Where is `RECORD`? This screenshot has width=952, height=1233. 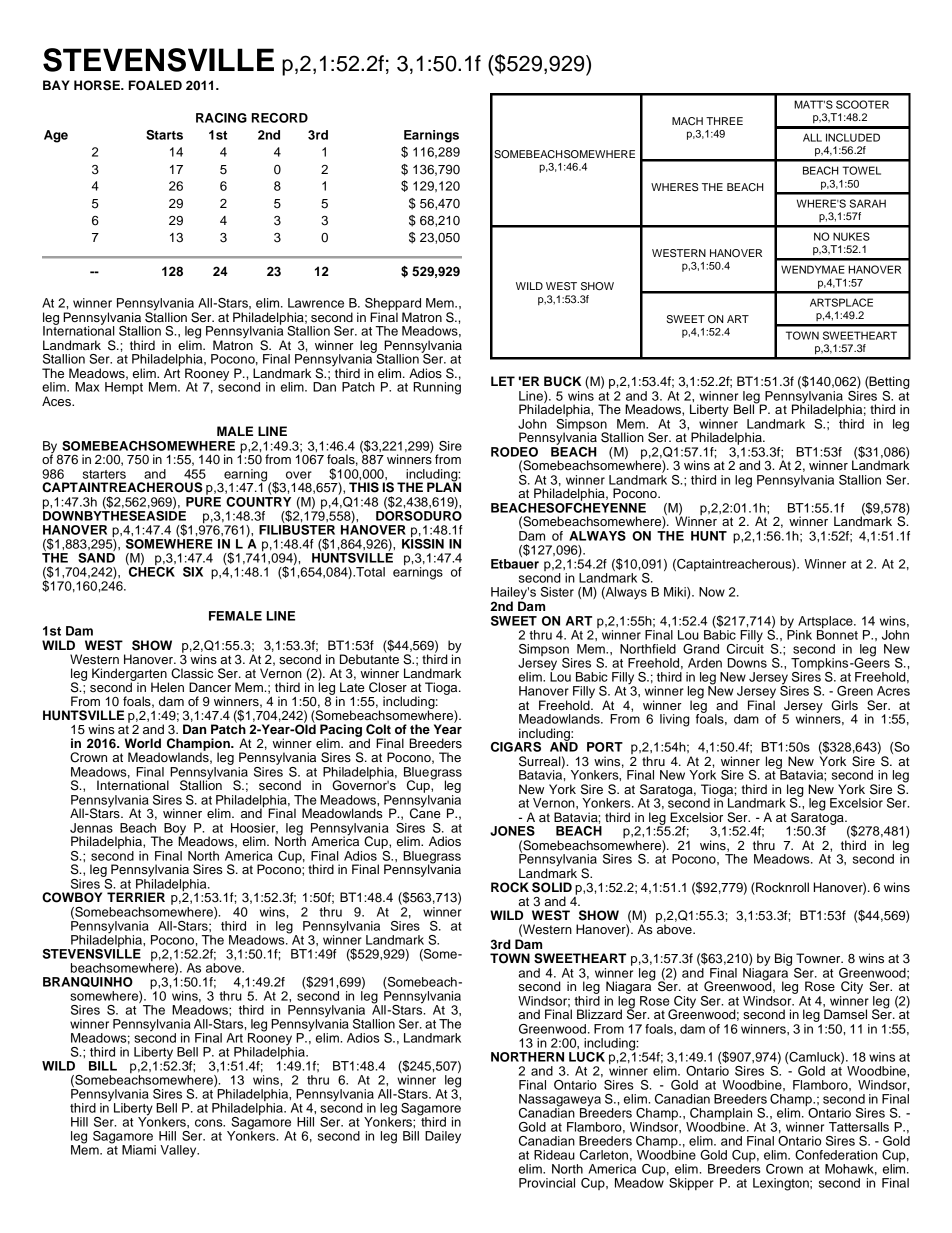
RECORD is located at coordinates (279, 118).
